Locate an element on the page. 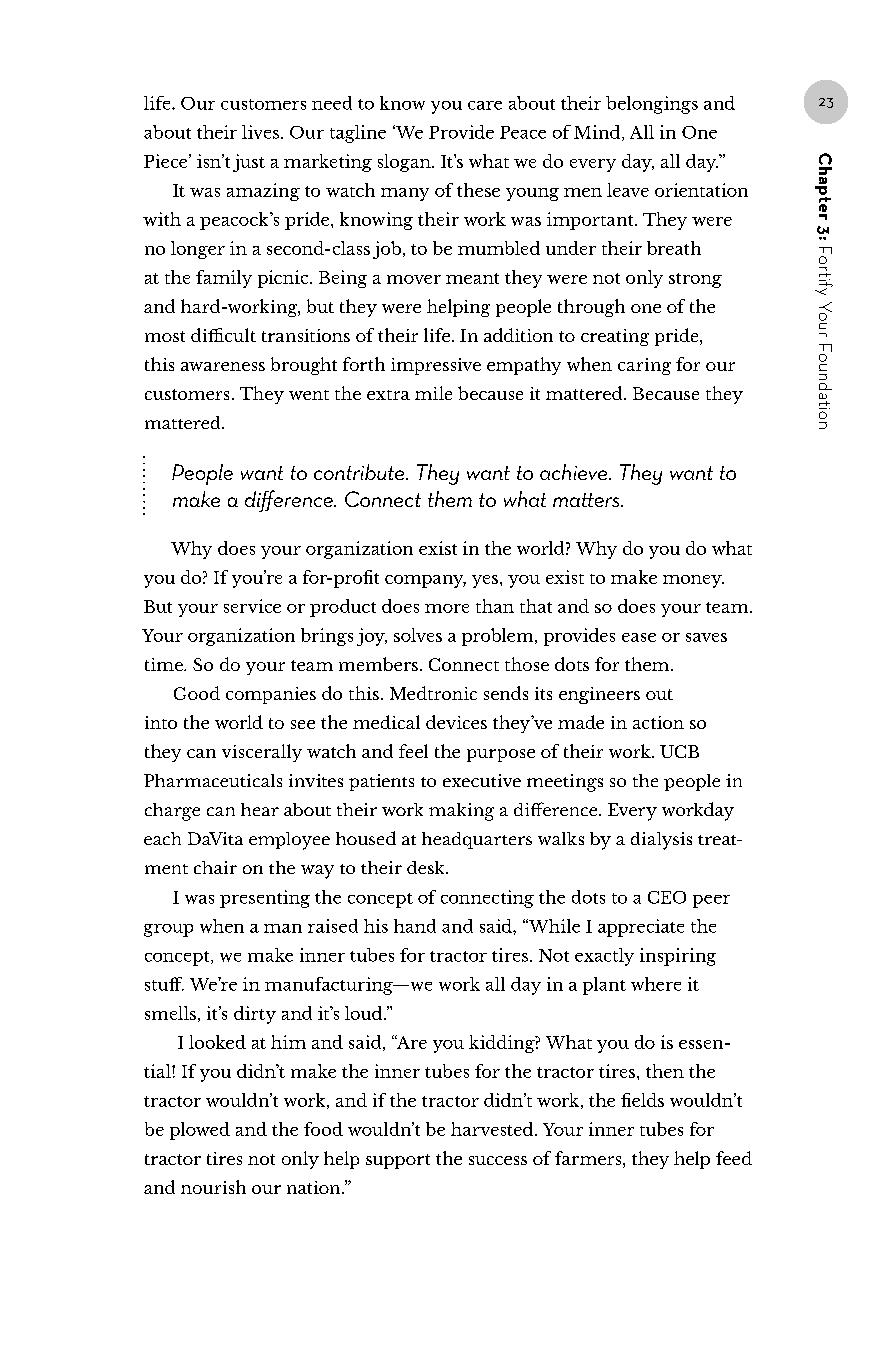 The width and height of the document is (896, 1345). mile is located at coordinates (433, 393).
